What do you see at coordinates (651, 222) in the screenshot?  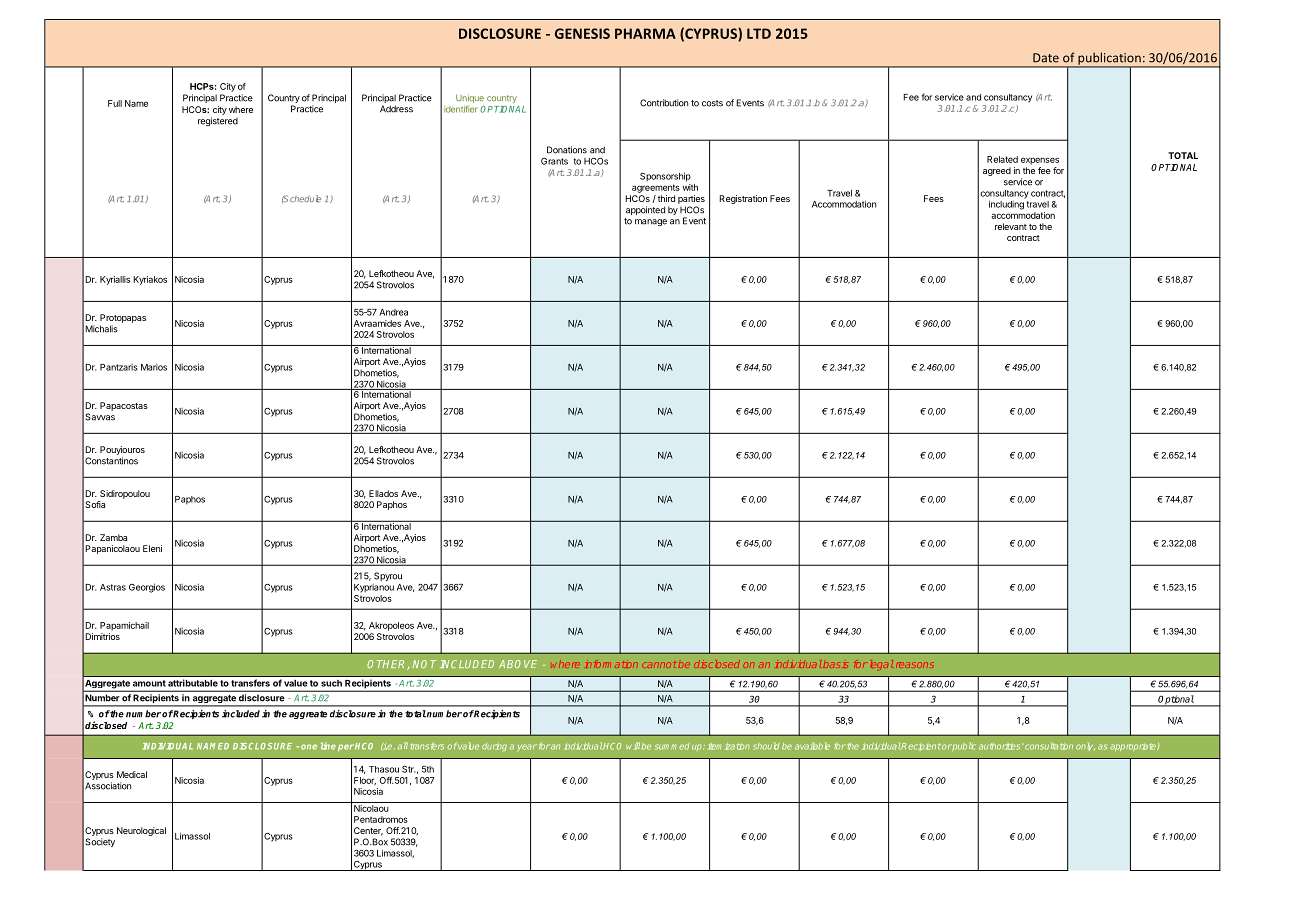 I see `manage` at bounding box center [651, 222].
